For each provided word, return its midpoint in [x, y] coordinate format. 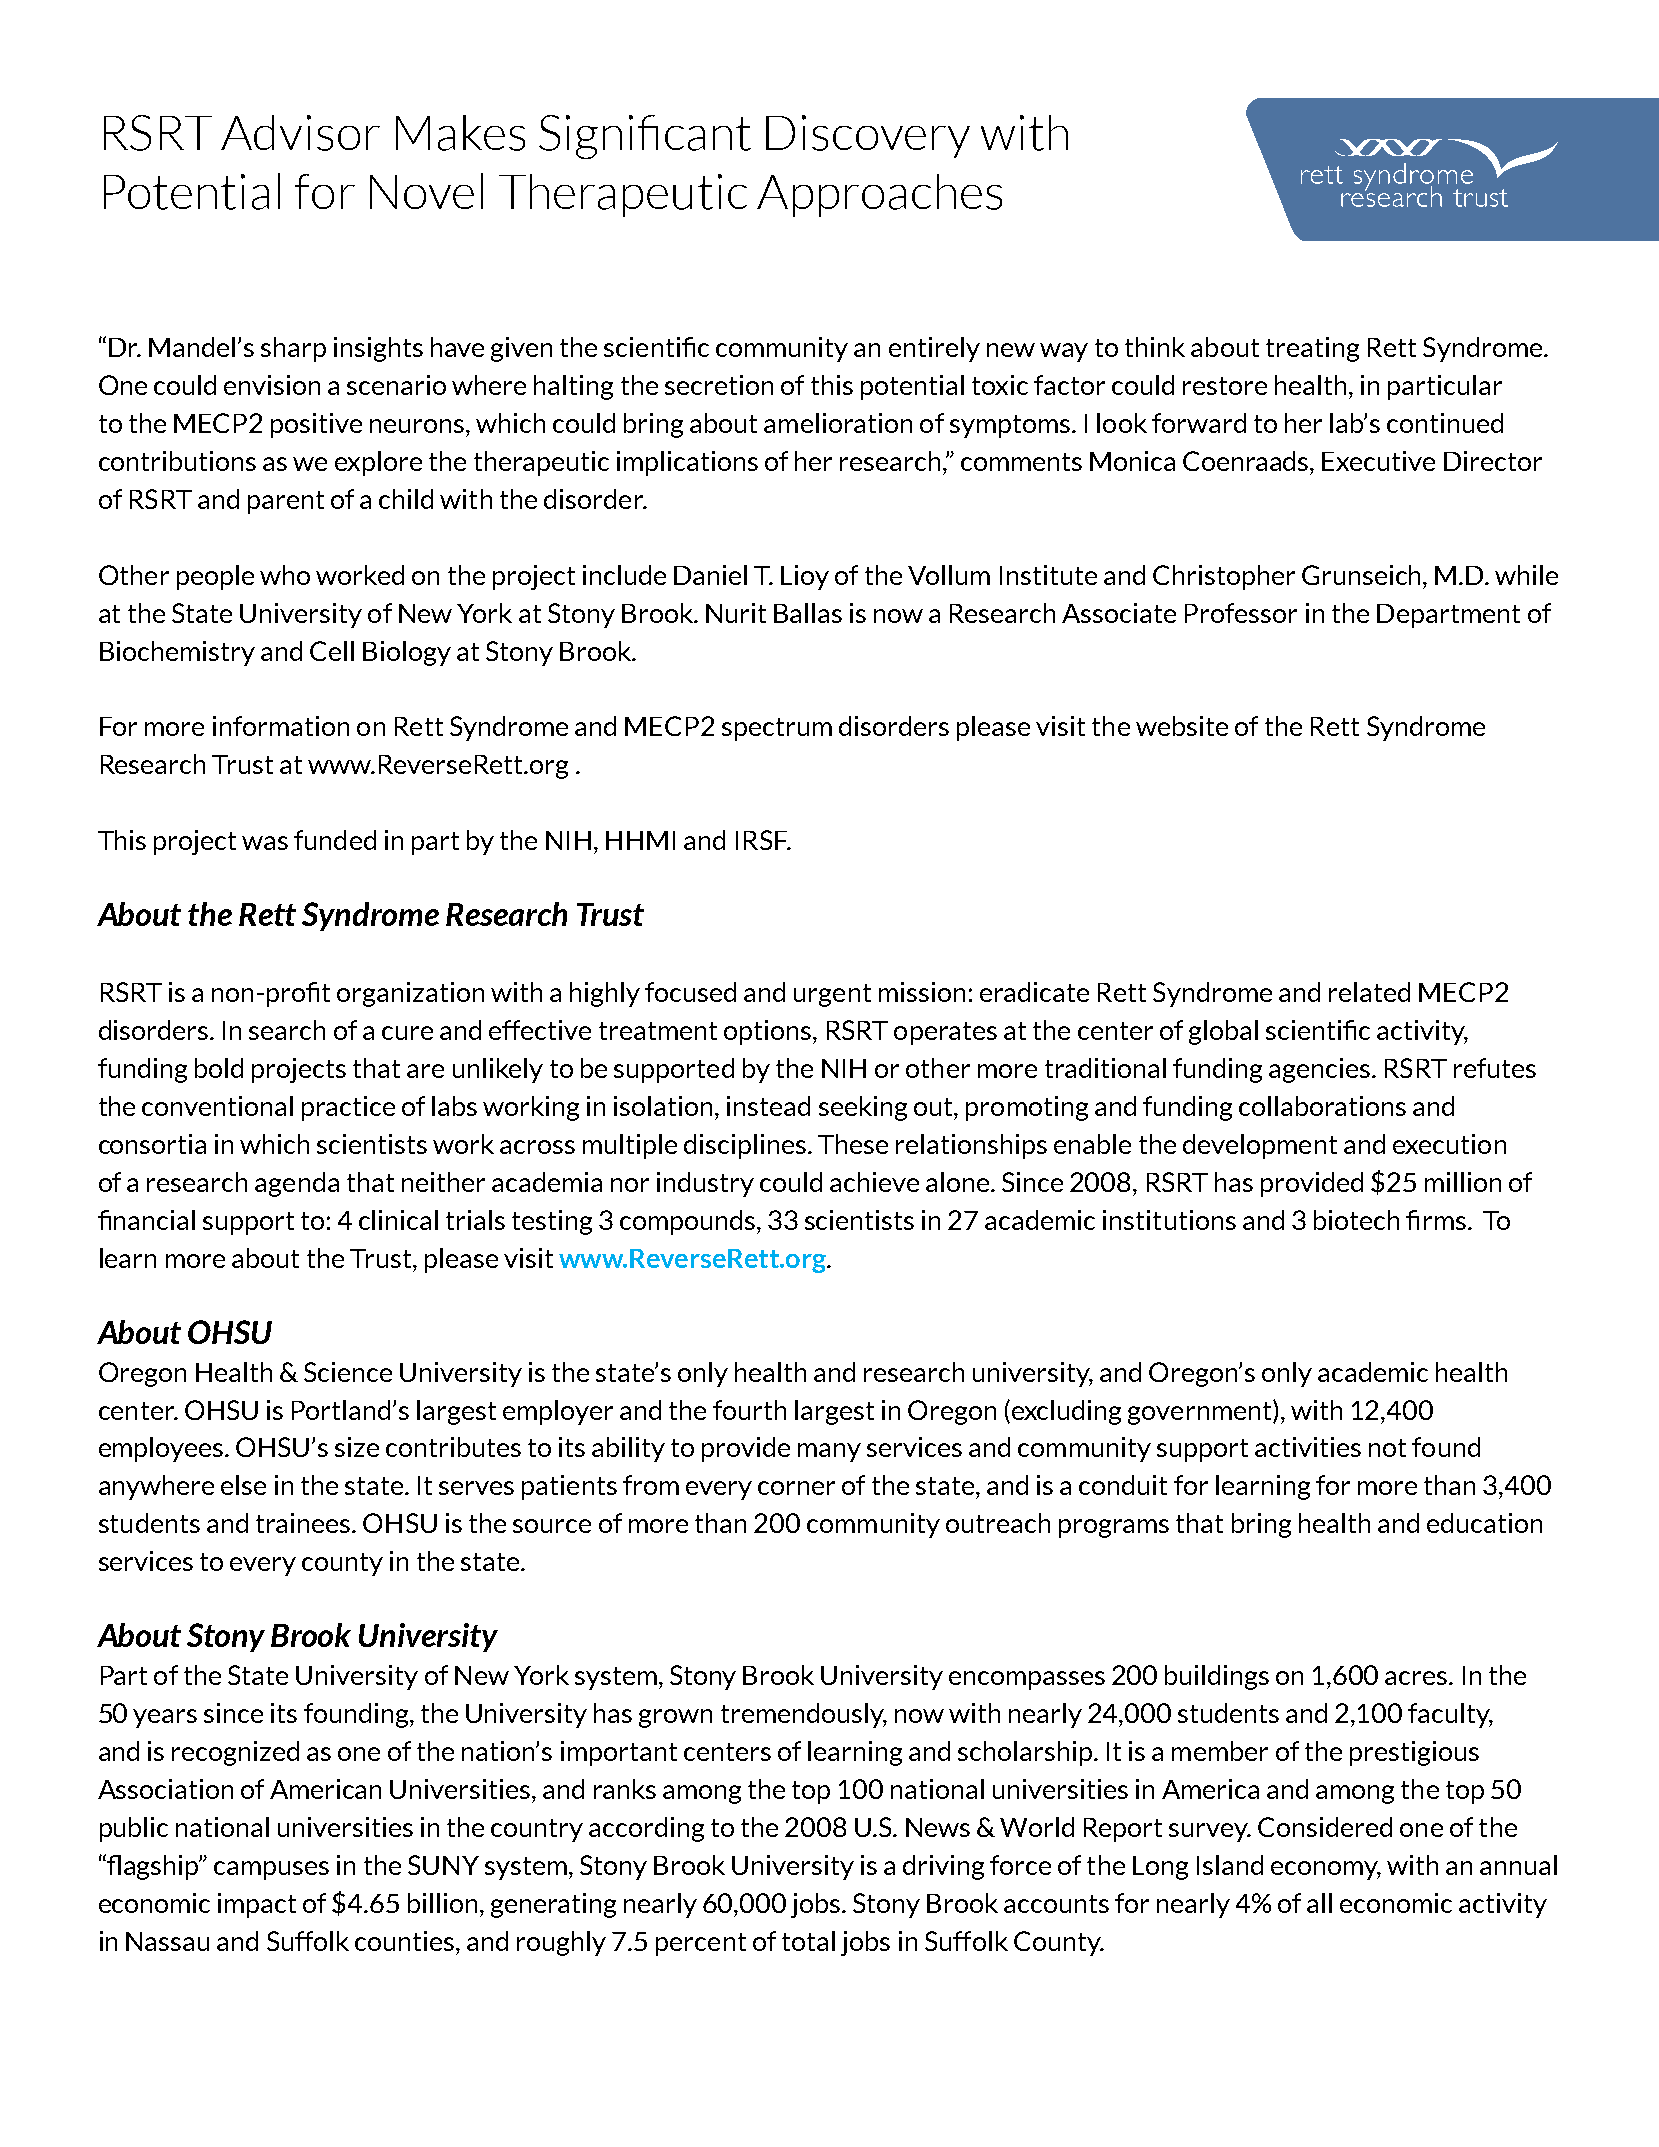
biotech [1356, 1220]
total [808, 1941]
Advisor [300, 133]
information [281, 726]
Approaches [879, 195]
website [1182, 726]
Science [348, 1372]
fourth [749, 1410]
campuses [271, 1870]
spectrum [777, 729]
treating [1312, 349]
